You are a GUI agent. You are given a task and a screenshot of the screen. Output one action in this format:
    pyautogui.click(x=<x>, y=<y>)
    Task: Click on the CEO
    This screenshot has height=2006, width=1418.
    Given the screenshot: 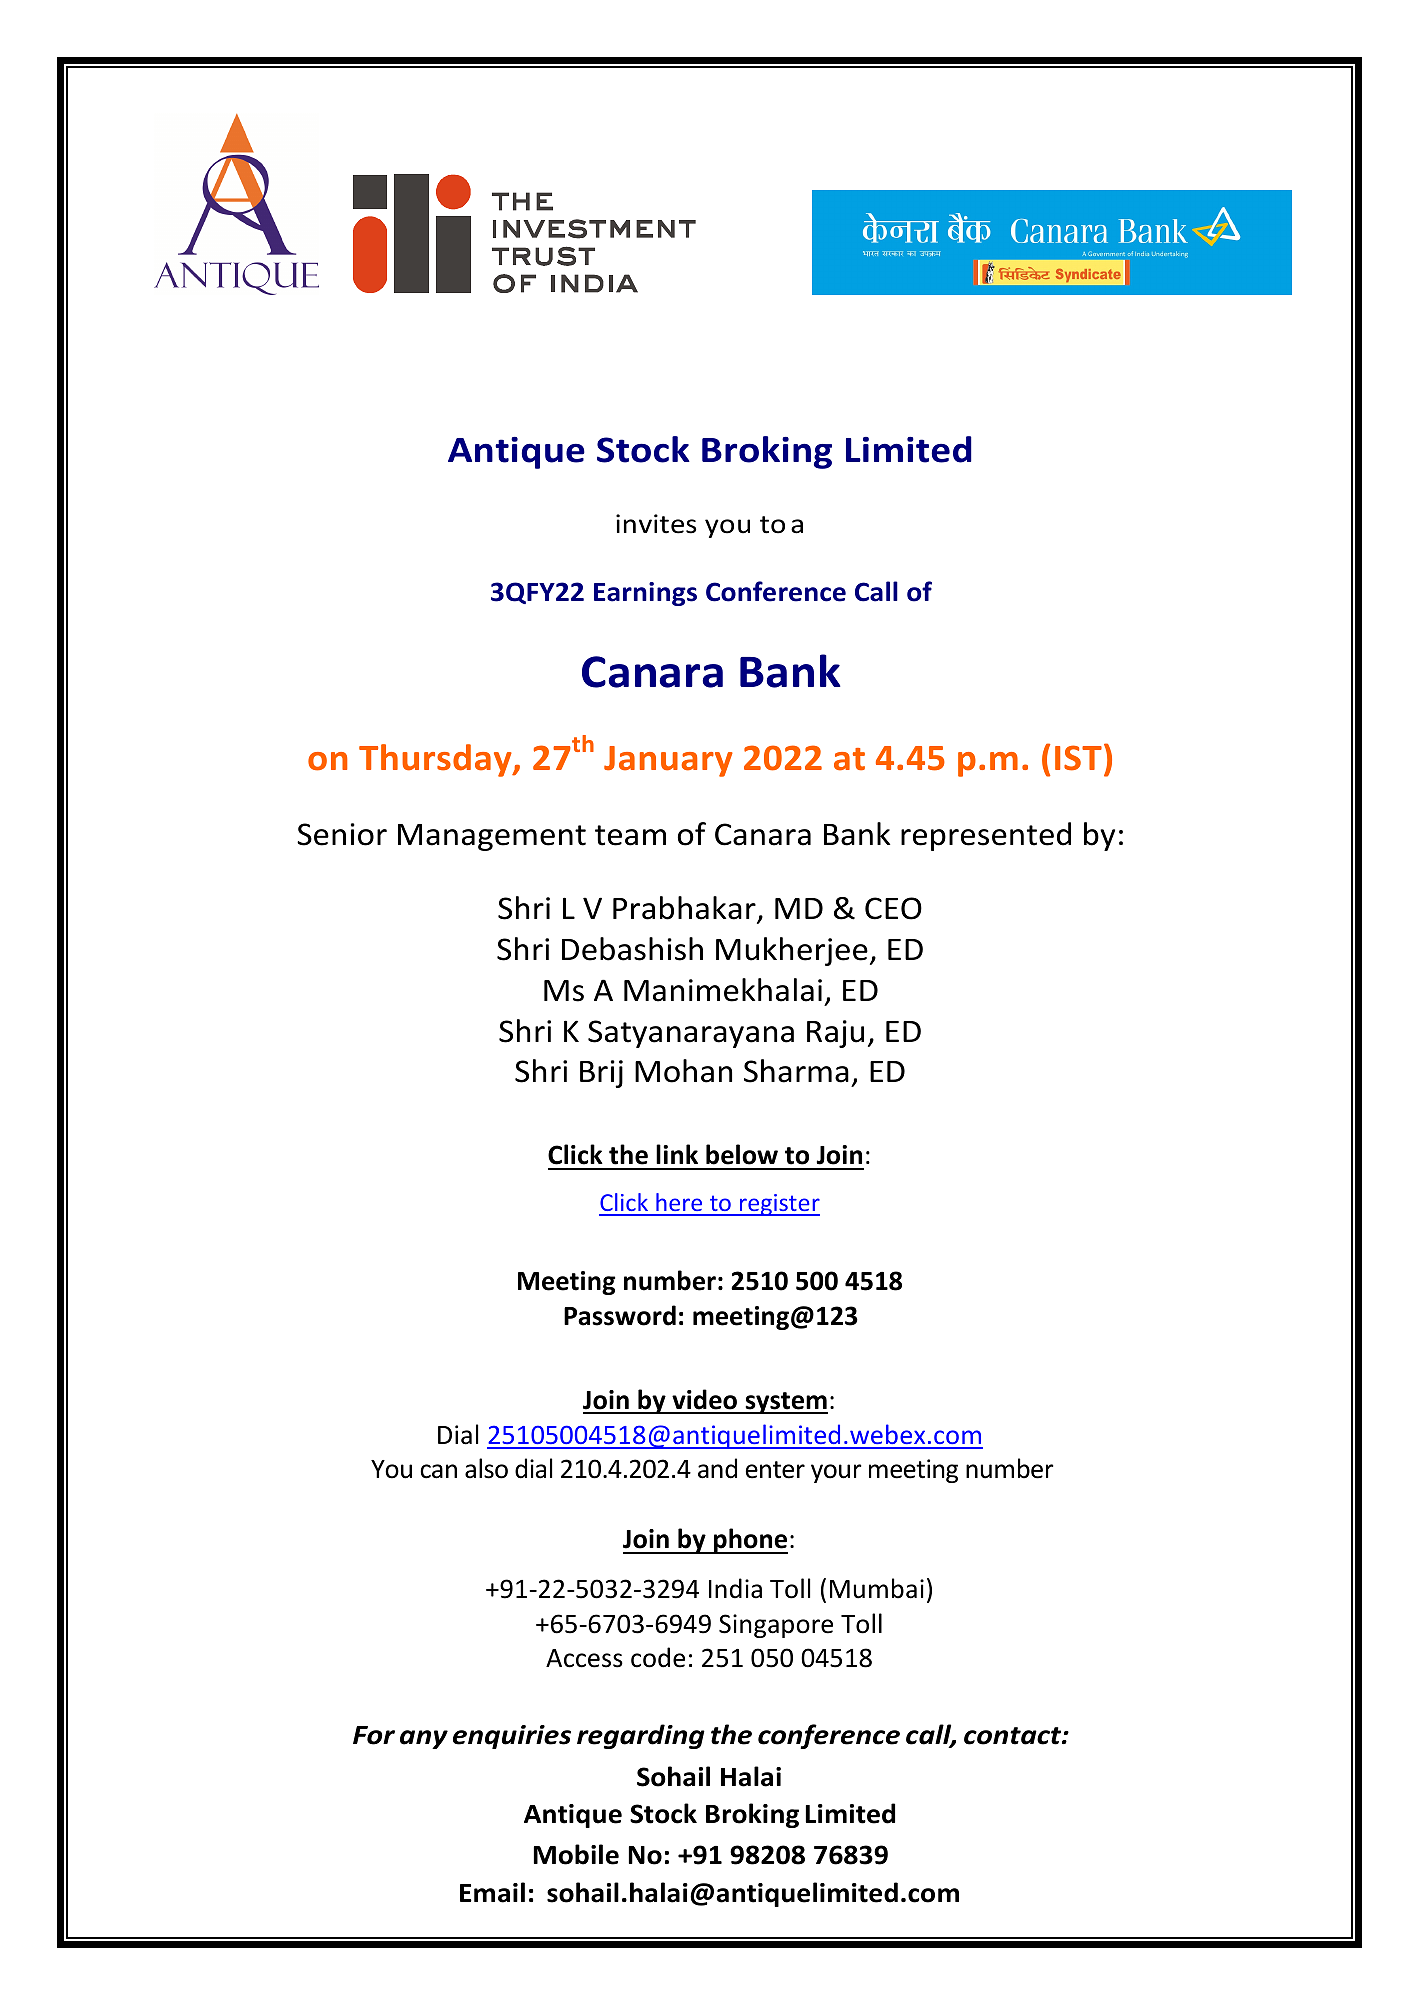 What is the action you would take?
    pyautogui.click(x=893, y=908)
